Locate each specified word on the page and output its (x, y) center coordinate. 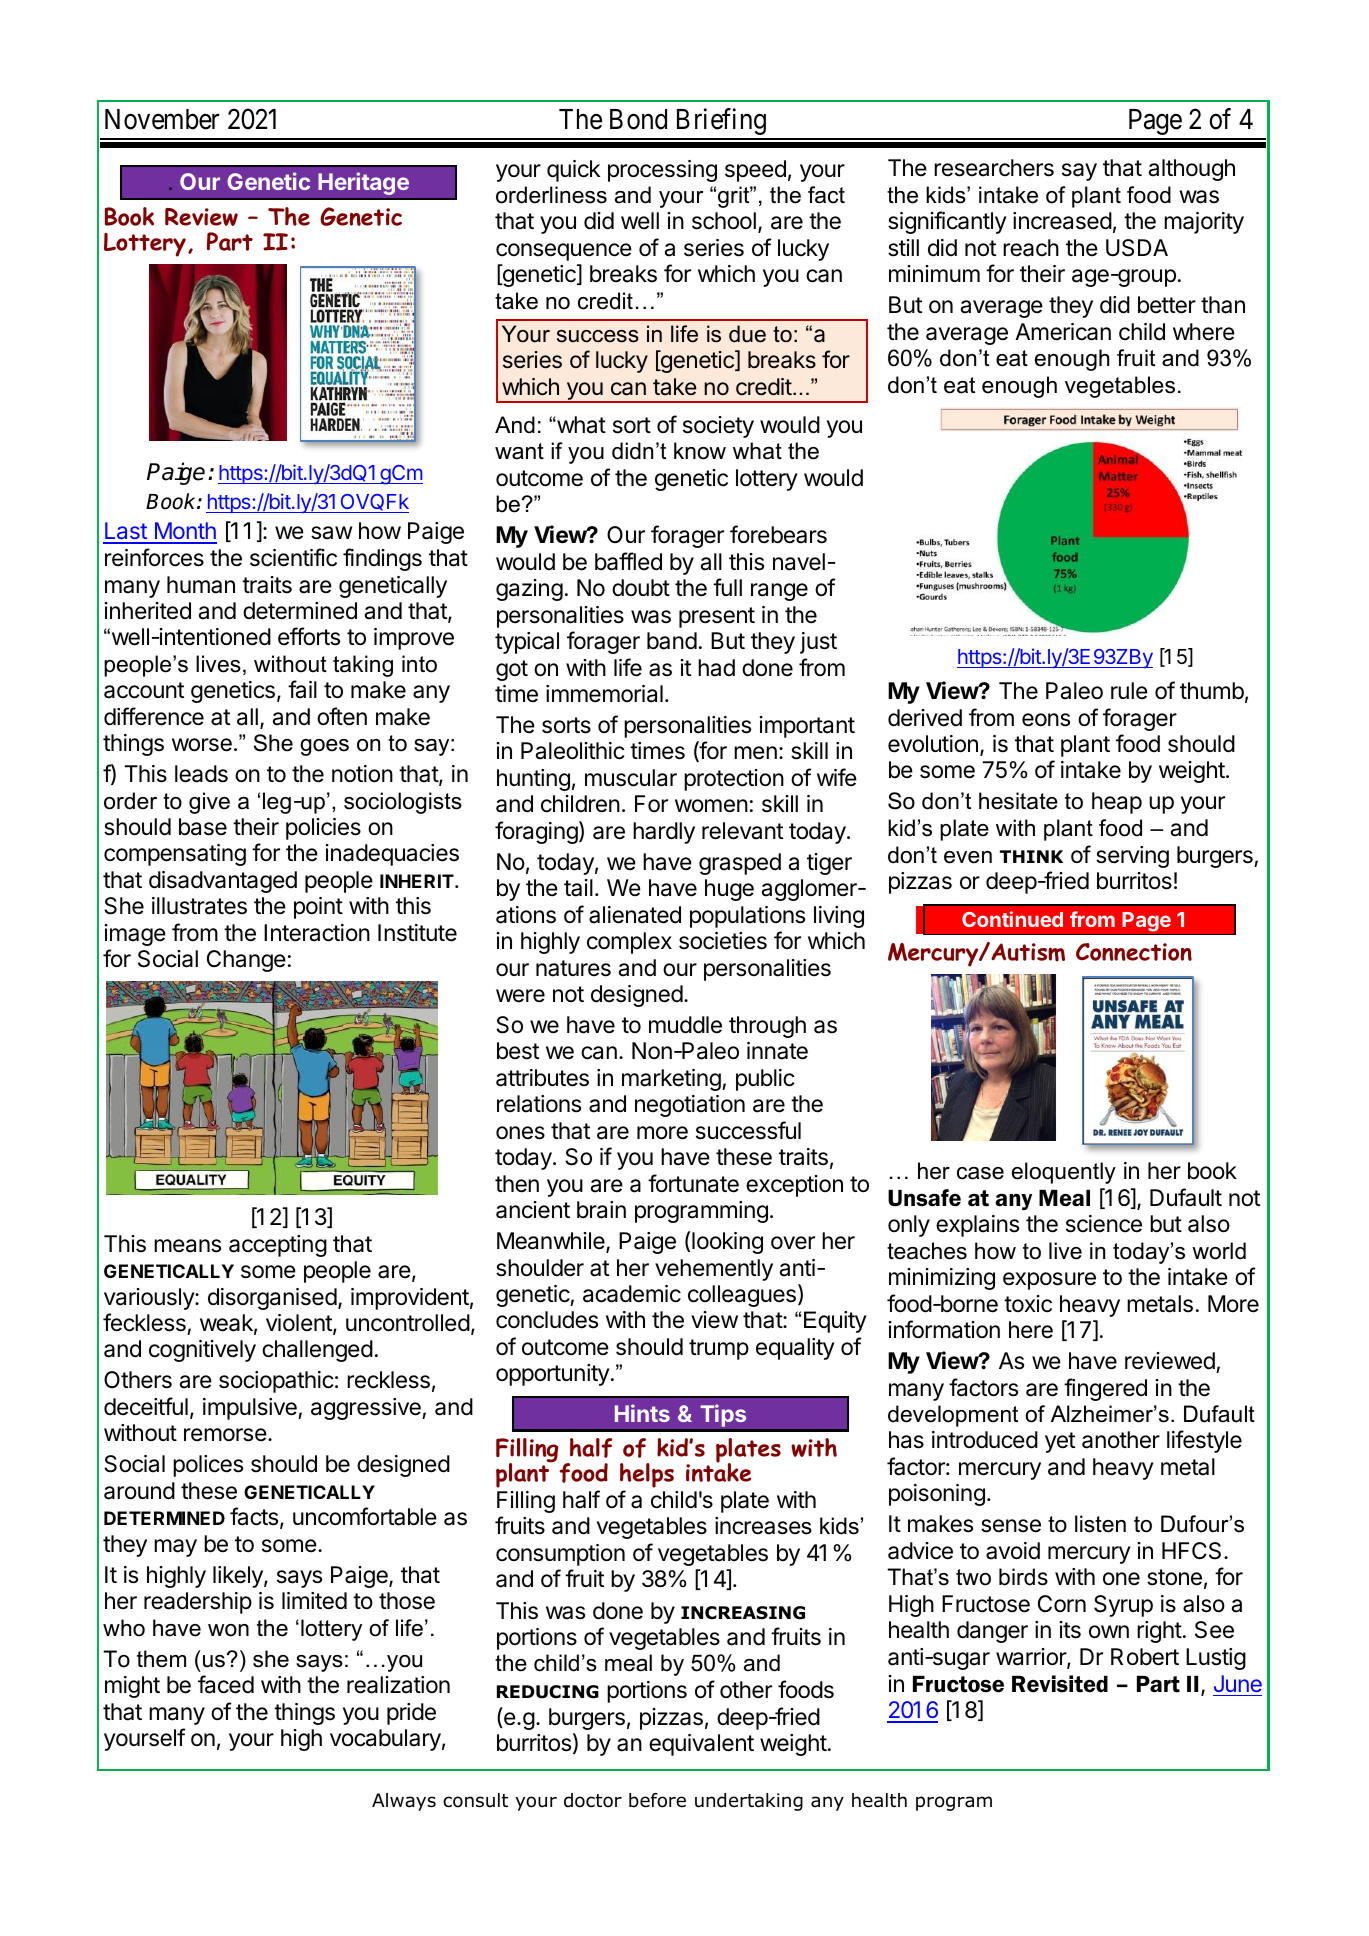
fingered (1105, 1389)
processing (662, 171)
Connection (1134, 952)
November (162, 119)
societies (723, 941)
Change (246, 961)
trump (719, 1349)
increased (1062, 221)
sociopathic (276, 1382)
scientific (293, 557)
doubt (641, 588)
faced (226, 1684)
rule (1129, 691)
